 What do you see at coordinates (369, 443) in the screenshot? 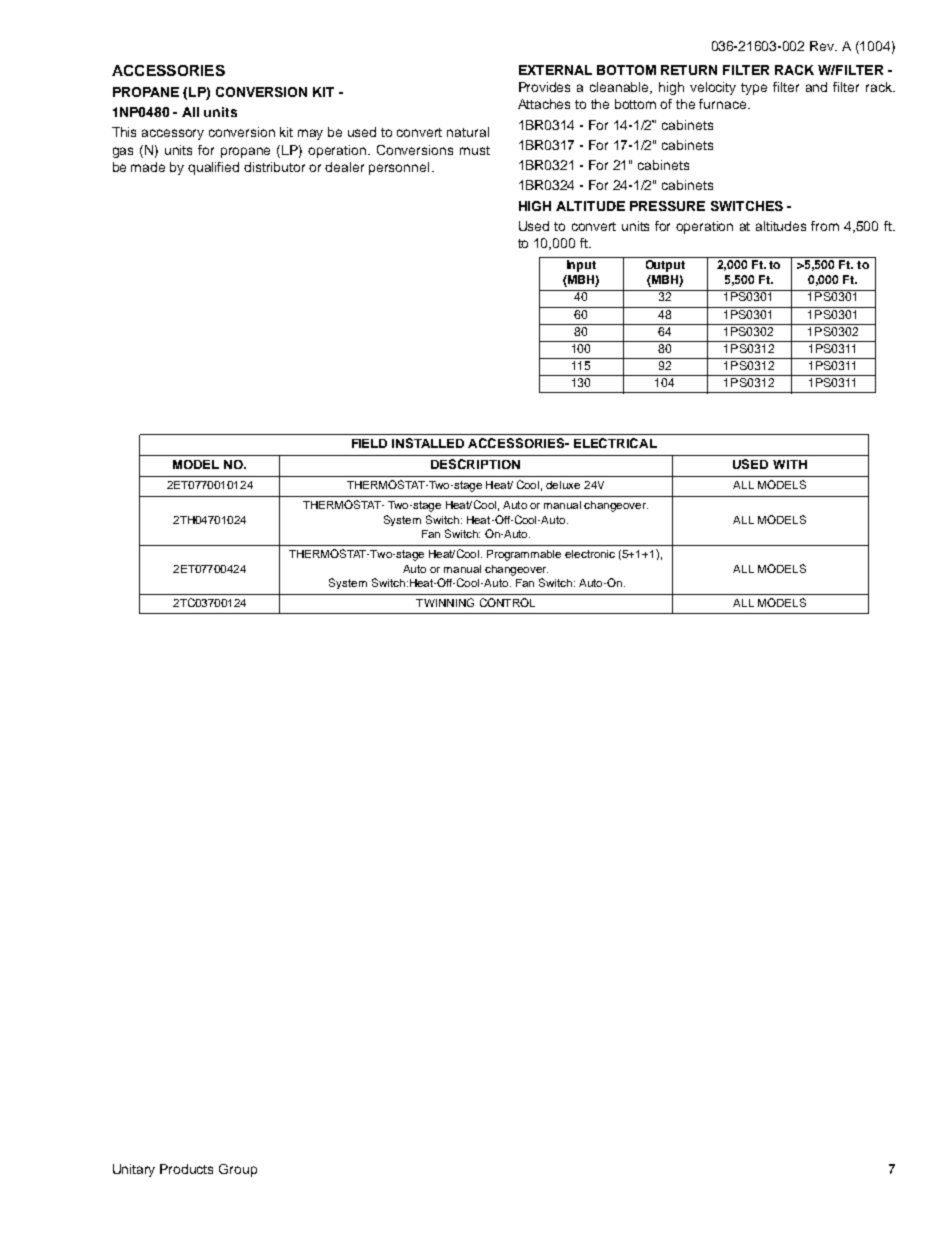
I see `FIELD` at bounding box center [369, 443].
